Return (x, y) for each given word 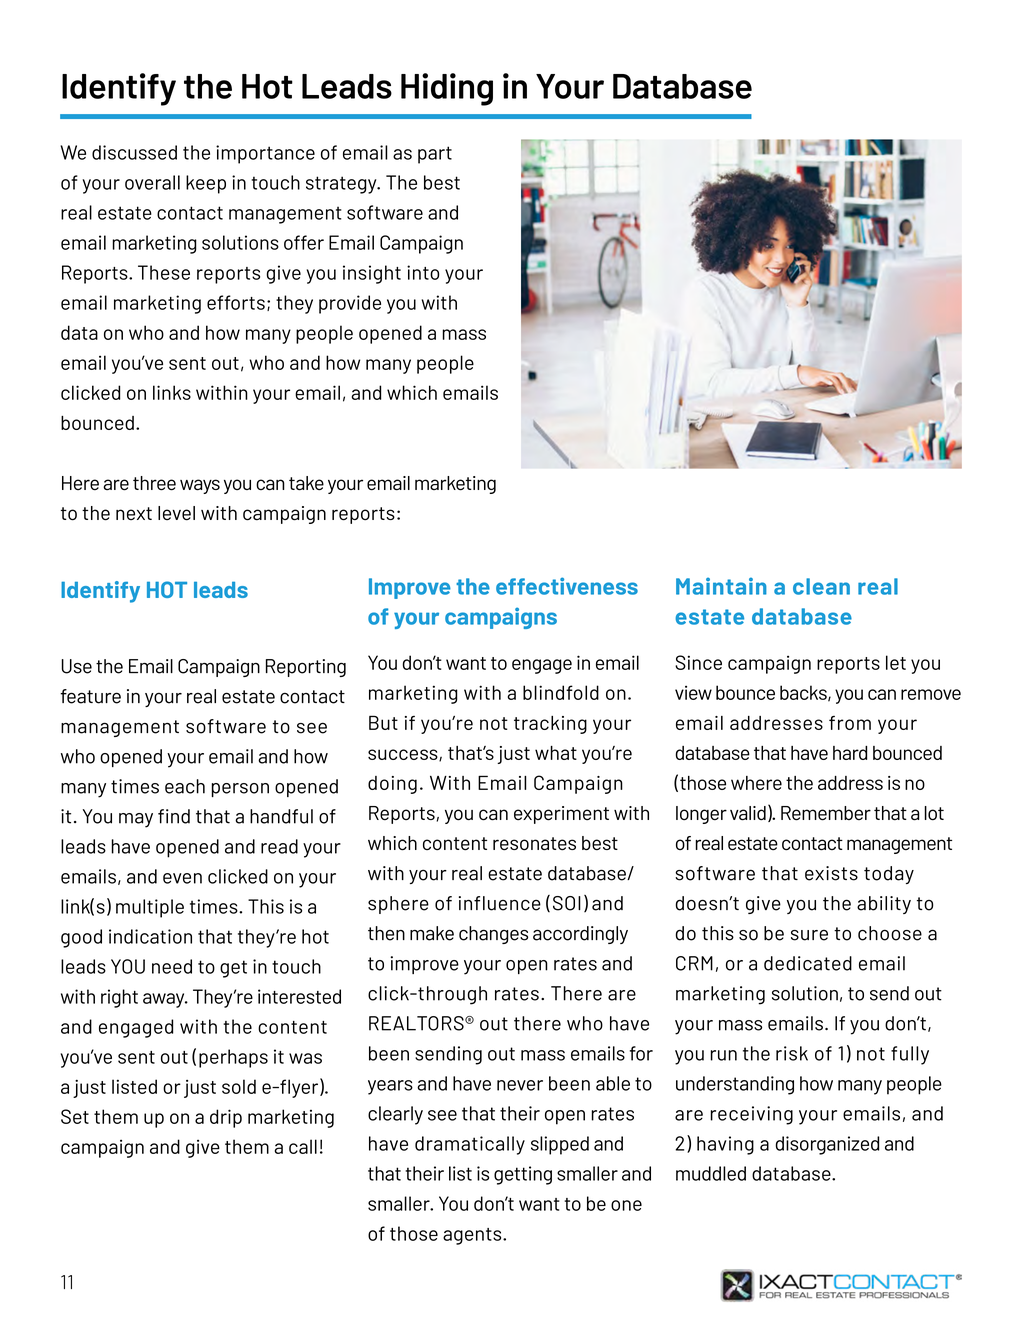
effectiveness (567, 586)
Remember (826, 813)
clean (821, 586)
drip (226, 1118)
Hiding (447, 89)
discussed (134, 152)
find (174, 816)
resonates (534, 844)
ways (200, 486)
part (435, 155)
